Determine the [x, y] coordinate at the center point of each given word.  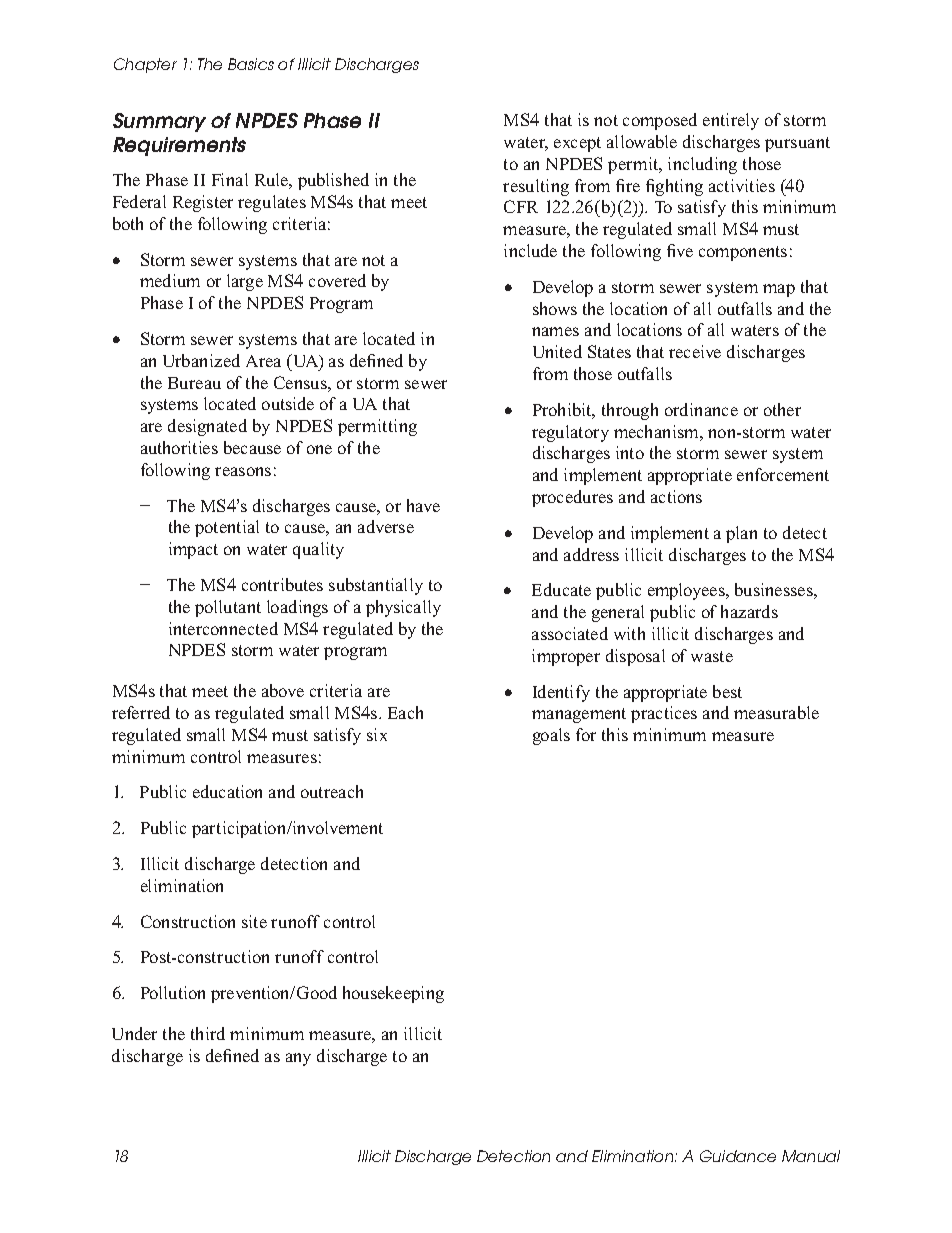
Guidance [738, 1156]
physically [403, 608]
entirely [731, 121]
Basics [251, 64]
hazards [749, 611]
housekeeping [393, 994]
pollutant [228, 608]
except [577, 144]
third [208, 1033]
